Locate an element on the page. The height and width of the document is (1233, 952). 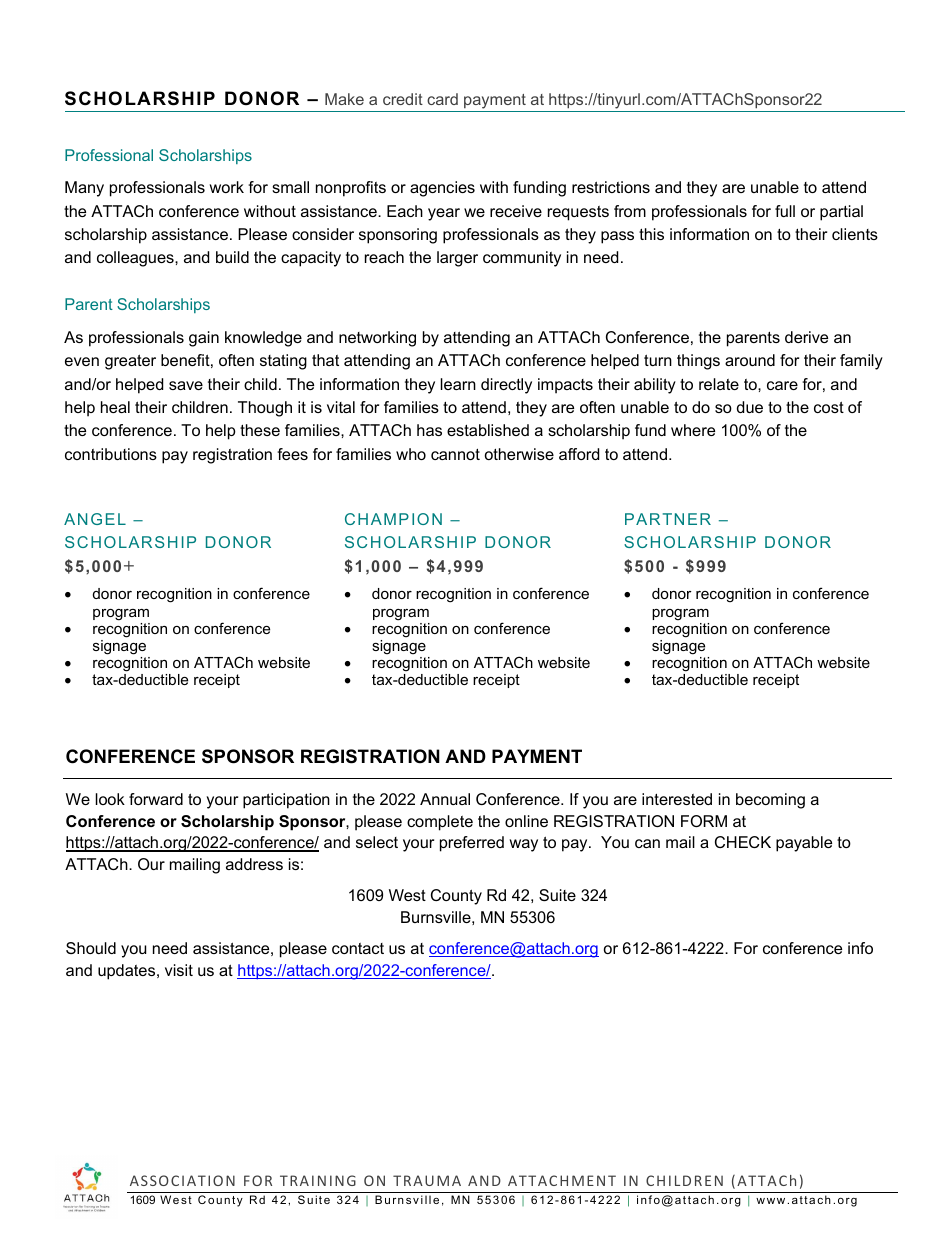
full is located at coordinates (785, 211).
